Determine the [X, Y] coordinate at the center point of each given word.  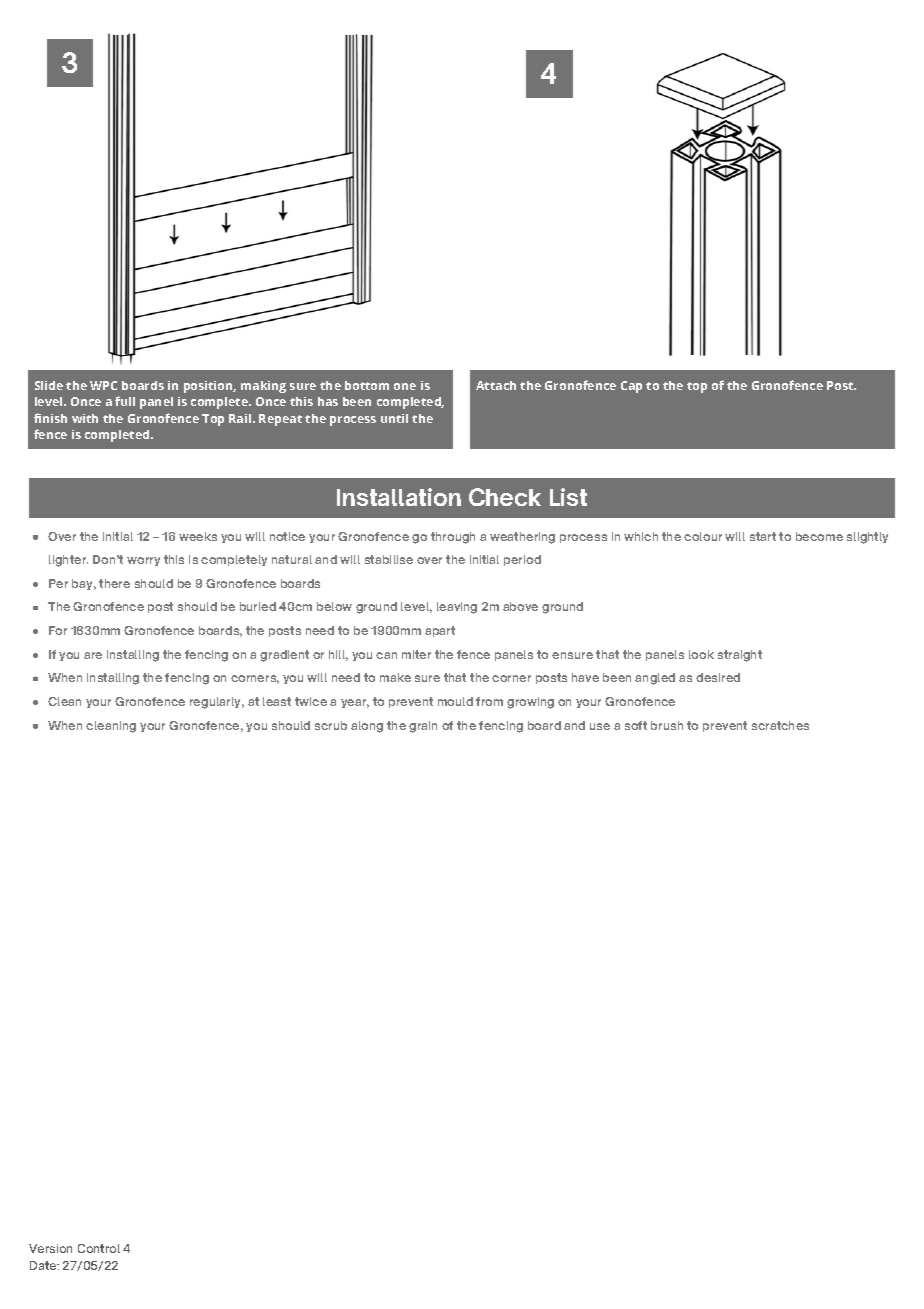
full [125, 401]
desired [718, 677]
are [93, 655]
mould [455, 701]
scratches [780, 725]
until [394, 418]
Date [44, 1265]
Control [99, 1248]
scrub [331, 725]
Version [50, 1248]
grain [423, 727]
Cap [631, 387]
